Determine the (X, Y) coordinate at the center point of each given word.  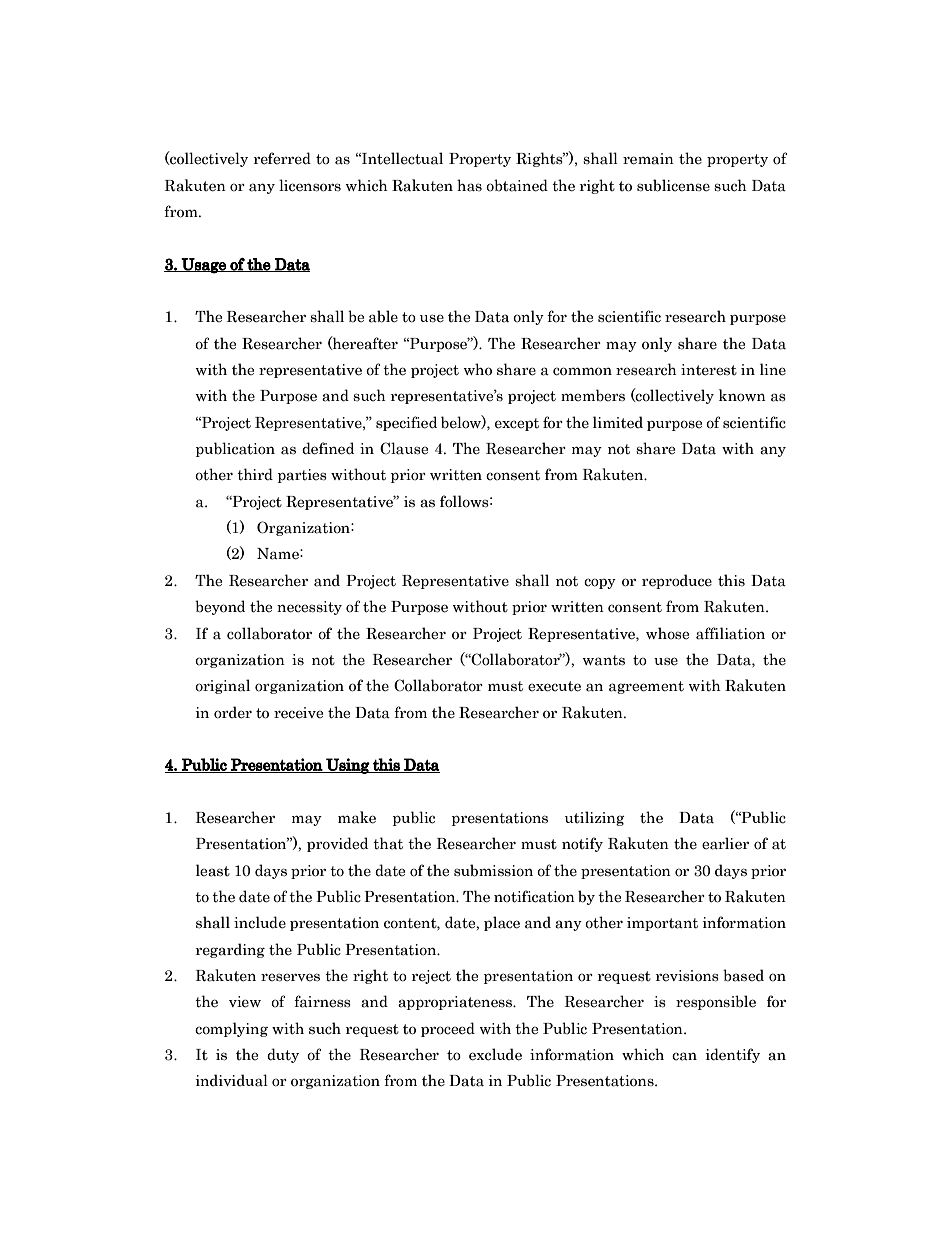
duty (283, 1055)
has (469, 185)
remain (648, 159)
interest (709, 370)
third (255, 474)
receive (298, 713)
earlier (725, 843)
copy (600, 583)
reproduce (677, 581)
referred (282, 158)
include (260, 922)
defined (328, 448)
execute (554, 686)
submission (493, 870)
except (517, 424)
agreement (646, 687)
